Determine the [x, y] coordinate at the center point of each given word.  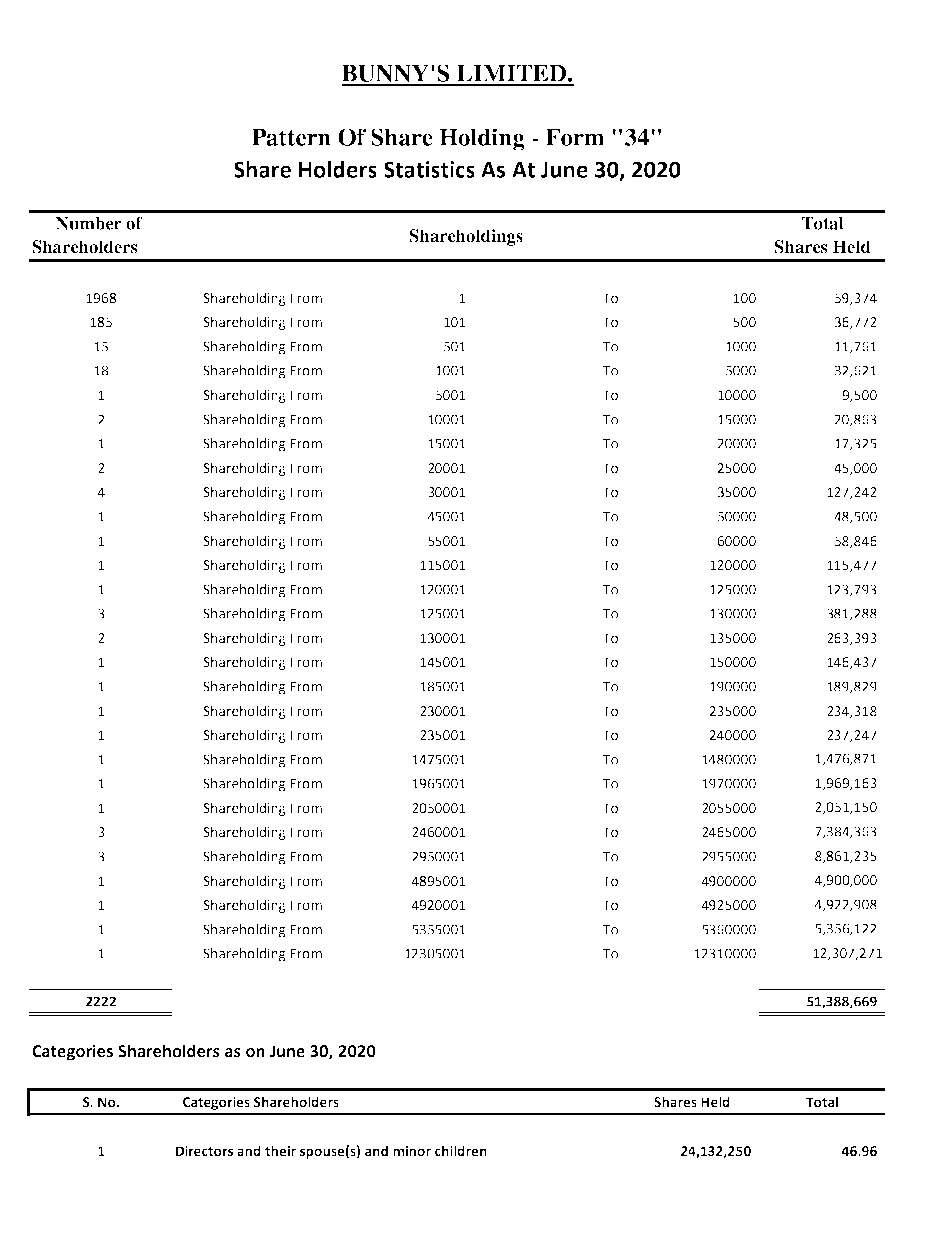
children [461, 1150]
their [280, 1150]
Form [575, 137]
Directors [204, 1151]
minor [412, 1151]
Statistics [429, 169]
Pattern [291, 137]
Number [89, 223]
